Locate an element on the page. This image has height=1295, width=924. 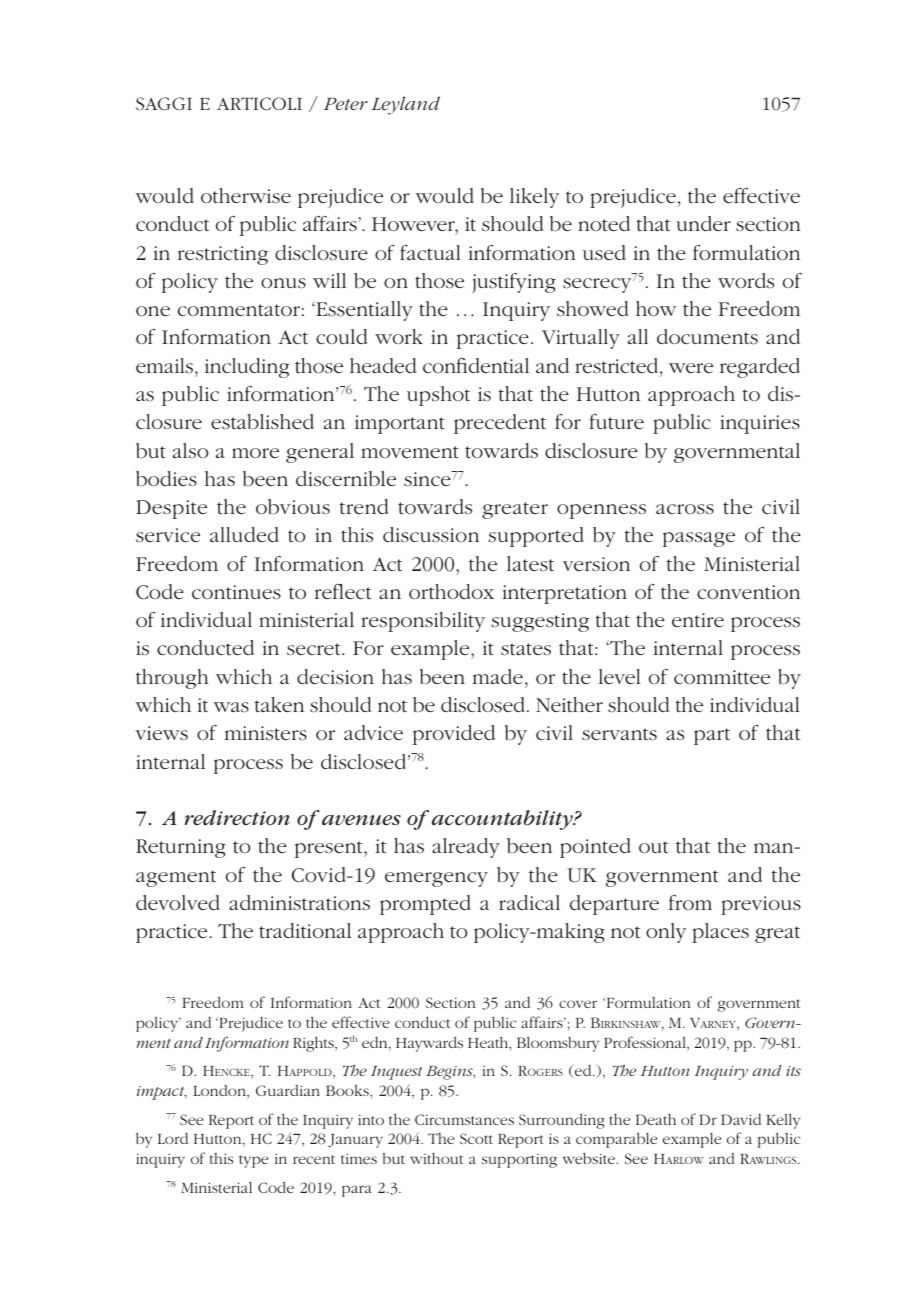
type is located at coordinates (253, 1161).
